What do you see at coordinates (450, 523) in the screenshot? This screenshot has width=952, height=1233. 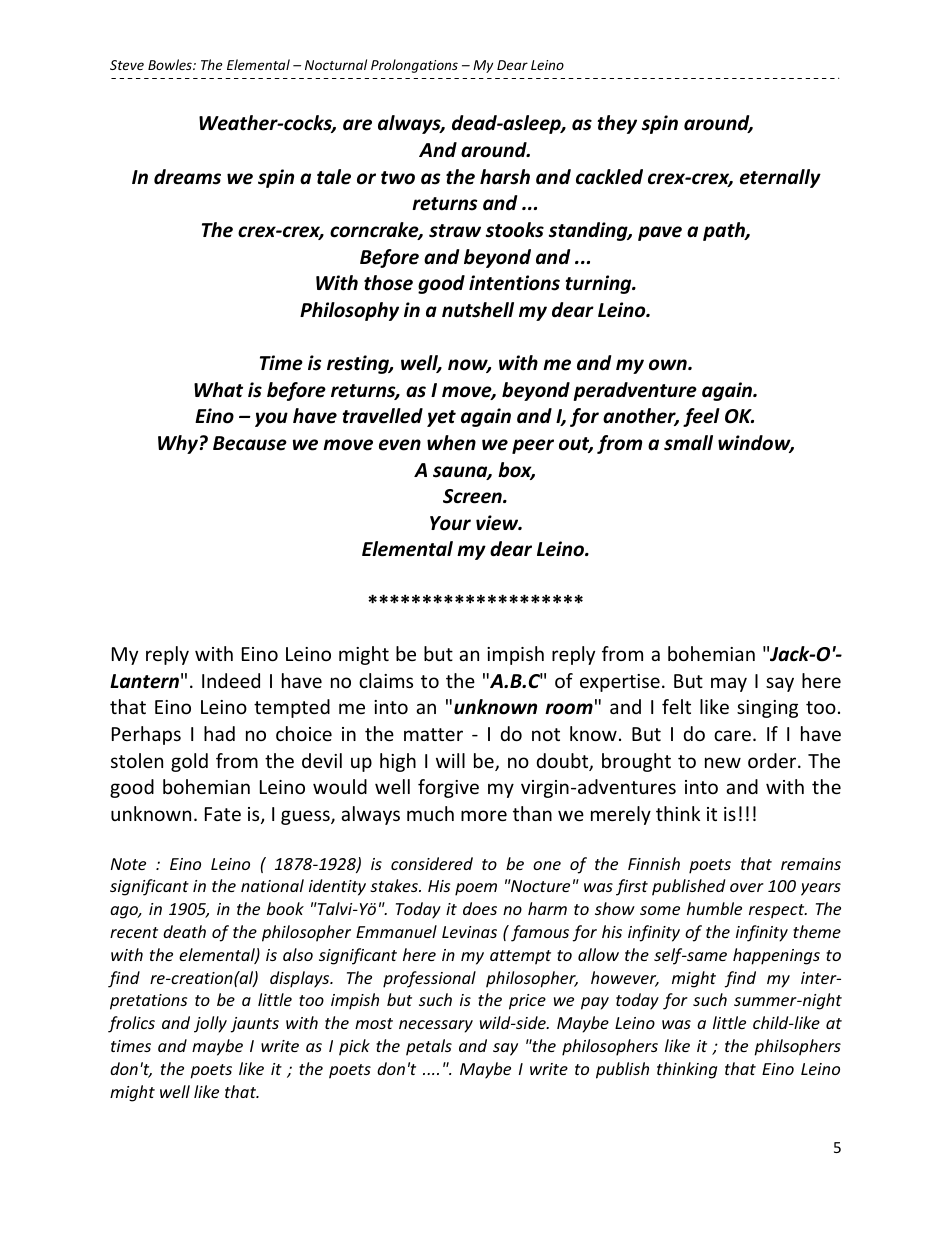 I see `Your` at bounding box center [450, 523].
